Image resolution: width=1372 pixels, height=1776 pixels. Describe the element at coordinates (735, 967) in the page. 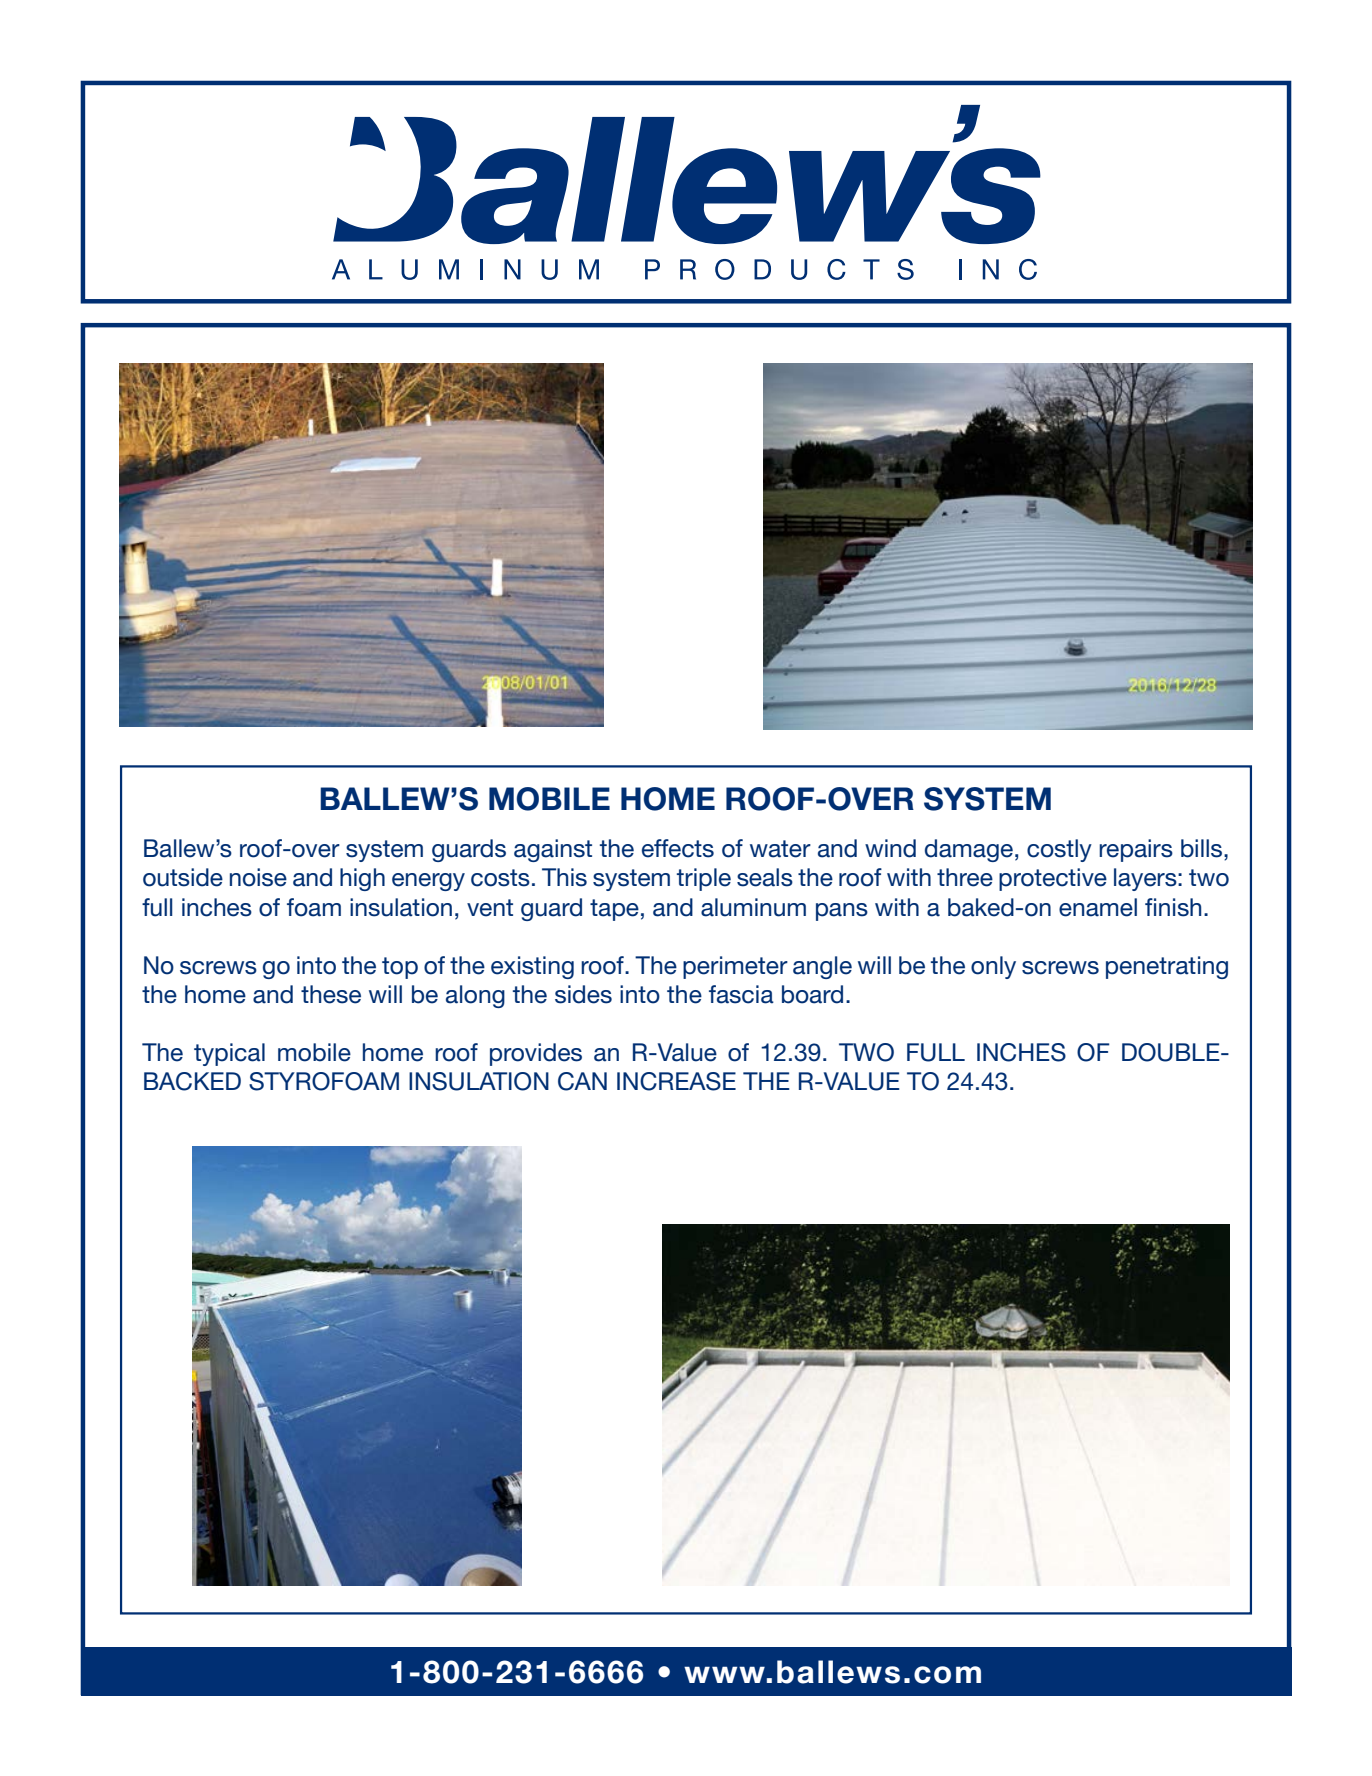

I see `perimeter` at that location.
